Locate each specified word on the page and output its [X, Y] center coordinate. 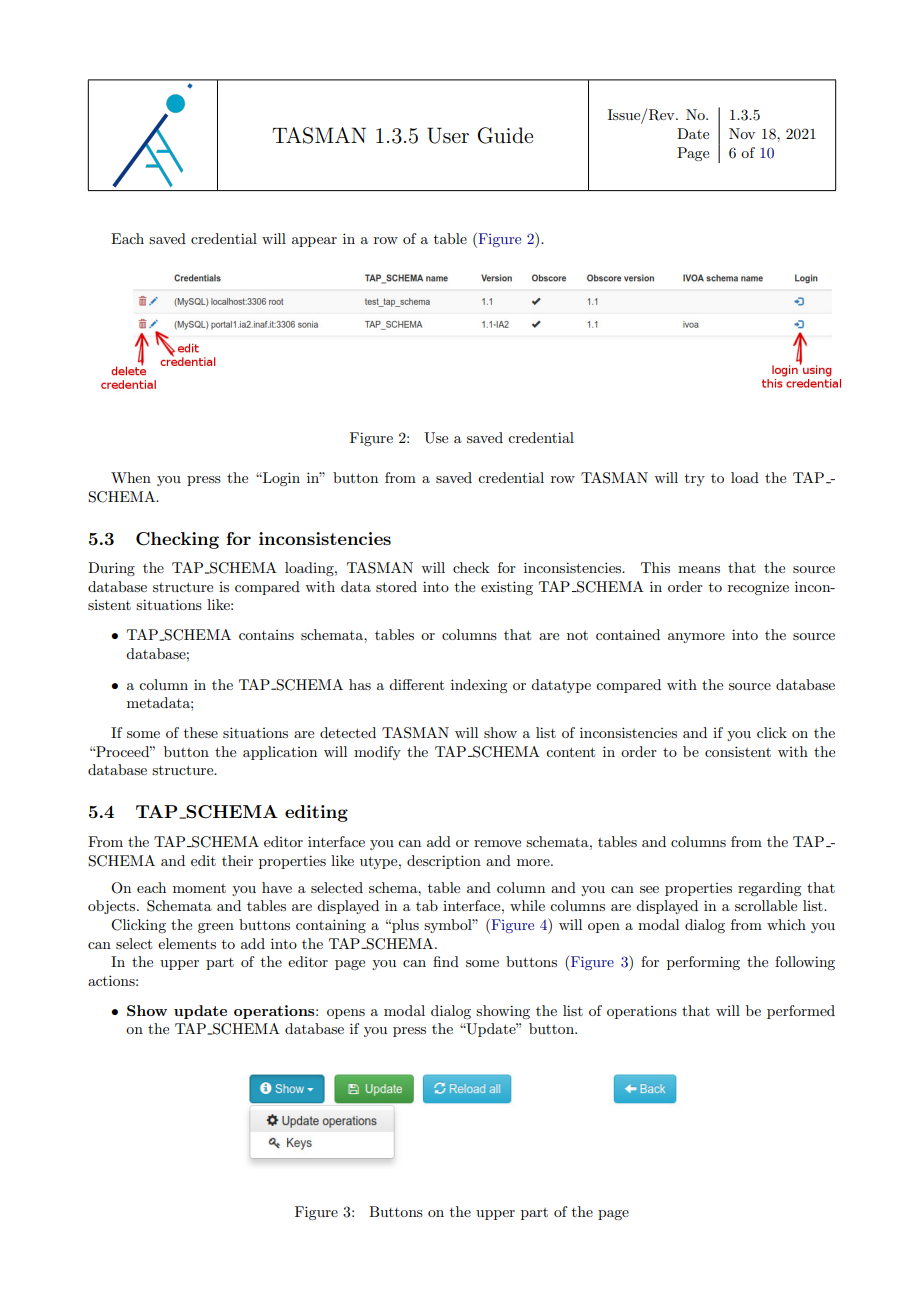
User [448, 135]
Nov [742, 133]
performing [703, 963]
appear [314, 242]
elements [187, 943]
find [446, 961]
